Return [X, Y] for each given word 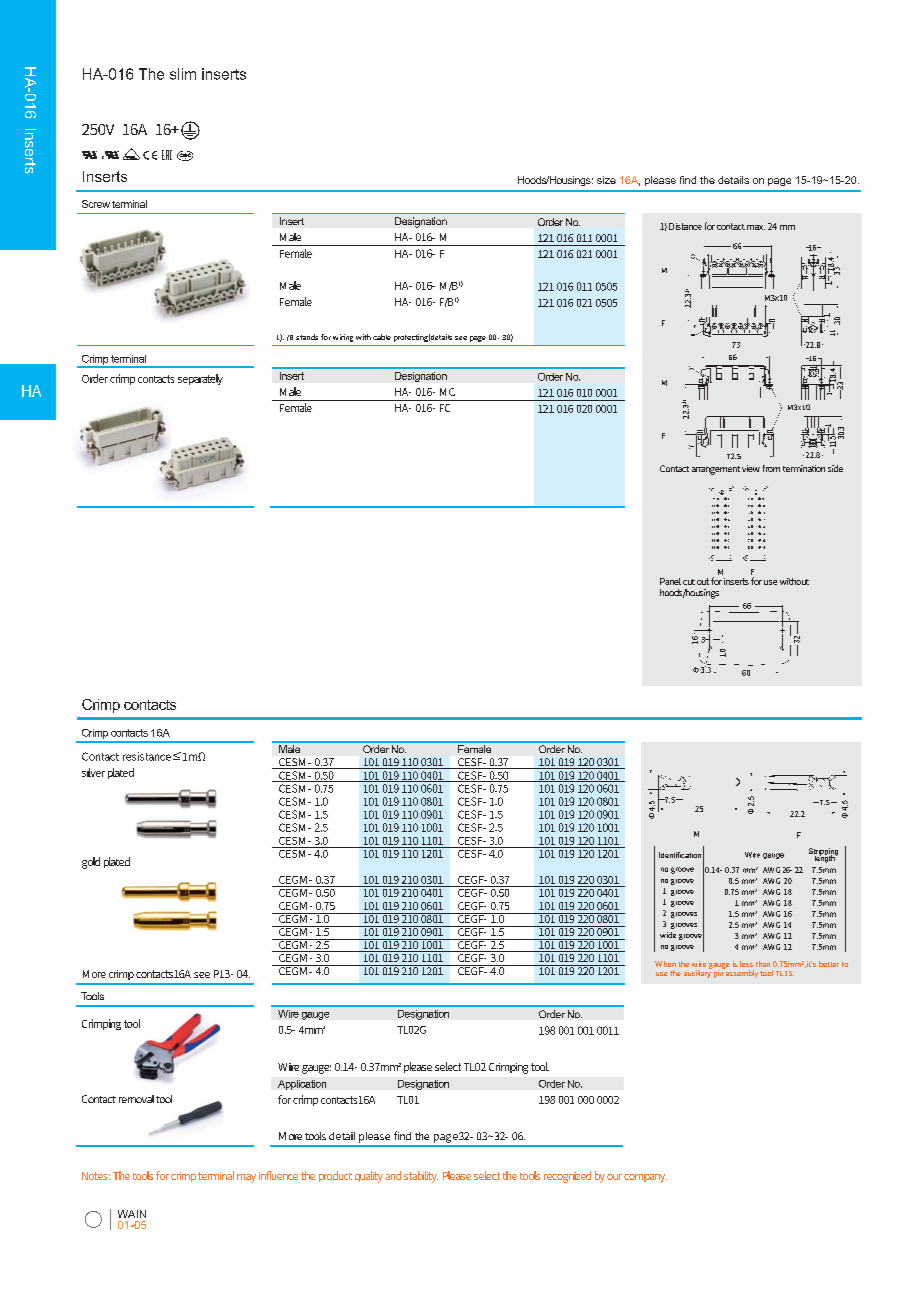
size [606, 180]
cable [382, 337]
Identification [680, 855]
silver [93, 772]
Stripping [823, 853]
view [751, 468]
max [756, 227]
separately [200, 379]
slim [183, 74]
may [246, 1178]
